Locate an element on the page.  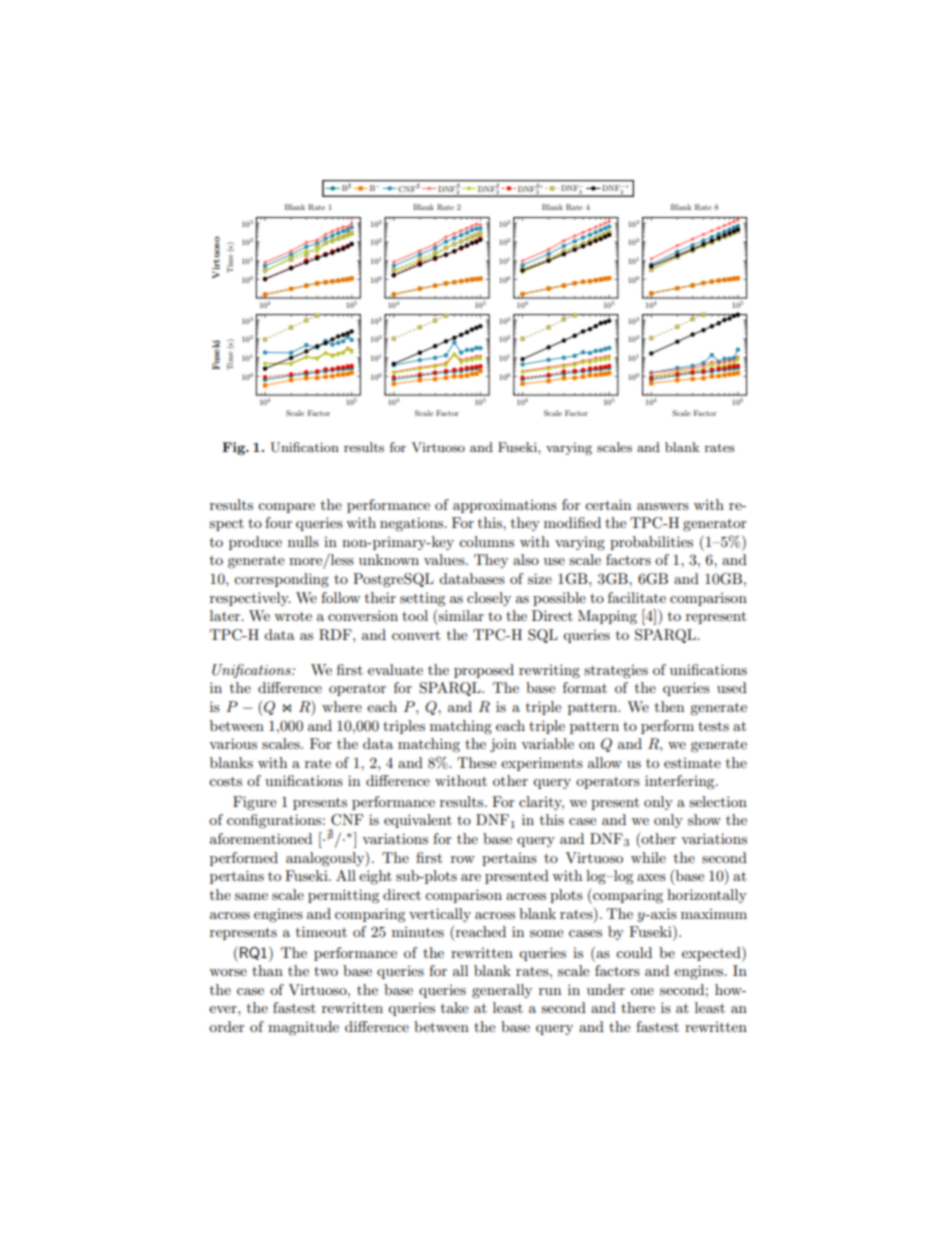
proposed is located at coordinates (484, 671).
